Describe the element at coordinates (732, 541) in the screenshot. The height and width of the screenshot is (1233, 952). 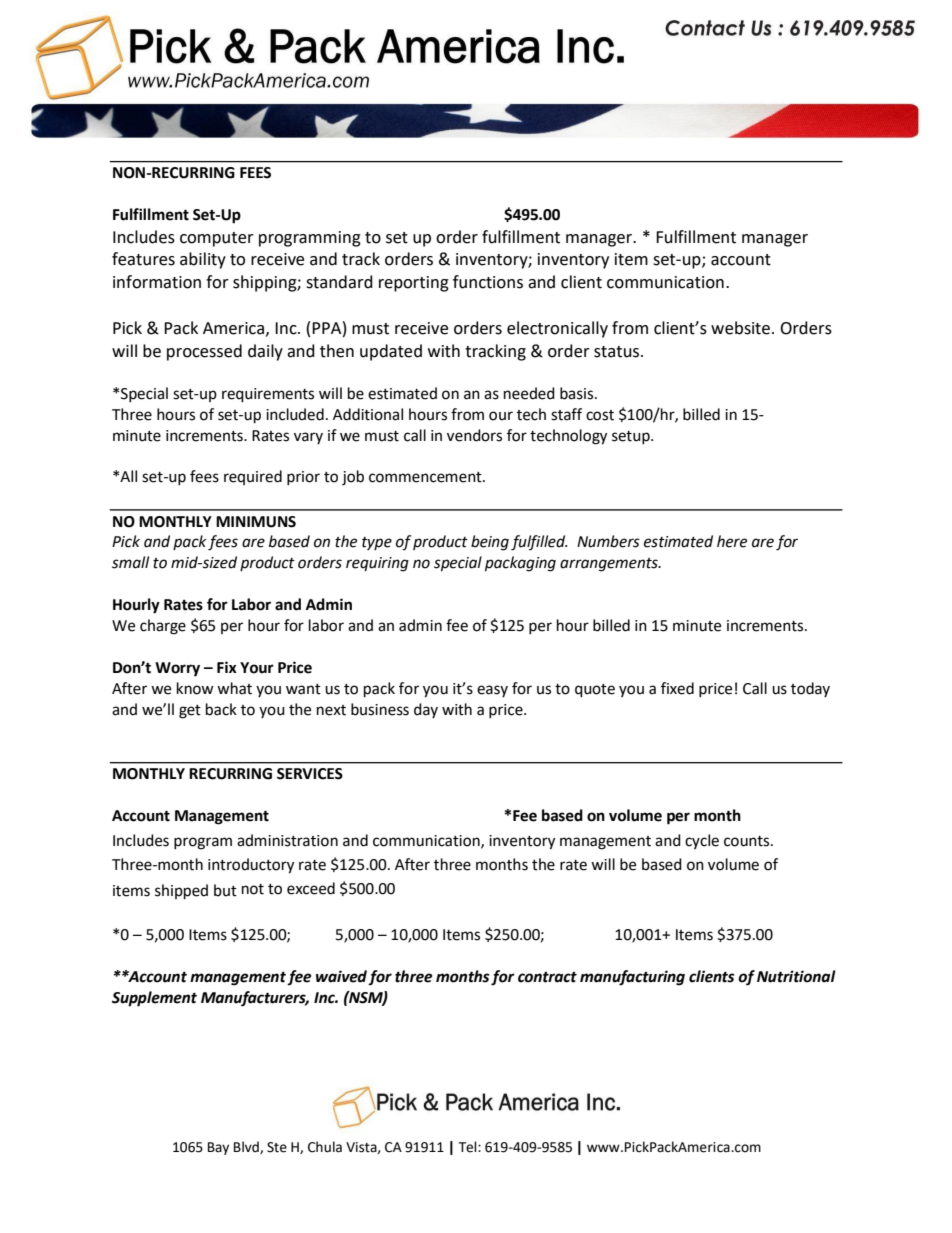
I see `here` at that location.
